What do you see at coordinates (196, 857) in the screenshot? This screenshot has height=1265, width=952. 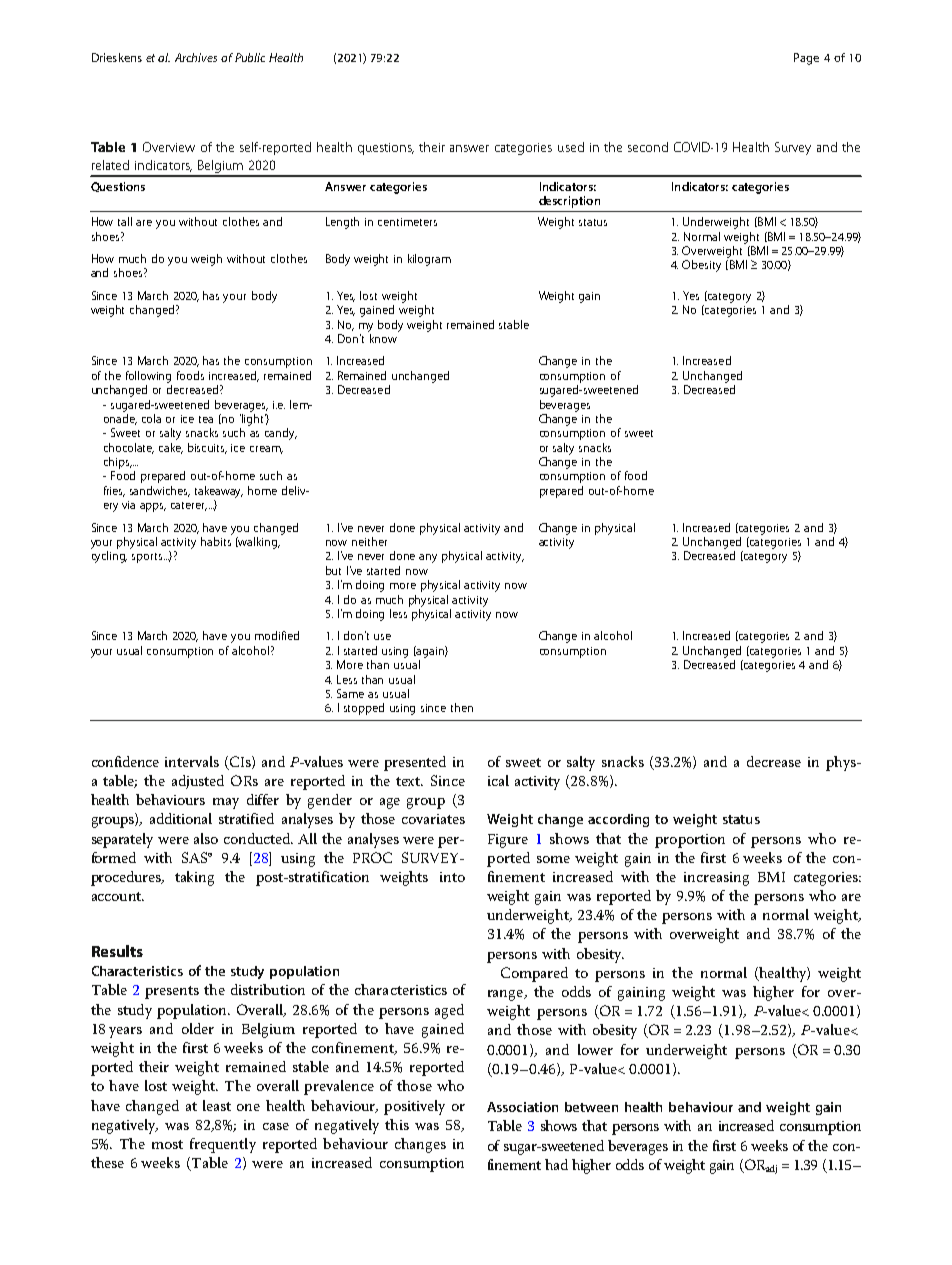 I see `SAS` at bounding box center [196, 857].
